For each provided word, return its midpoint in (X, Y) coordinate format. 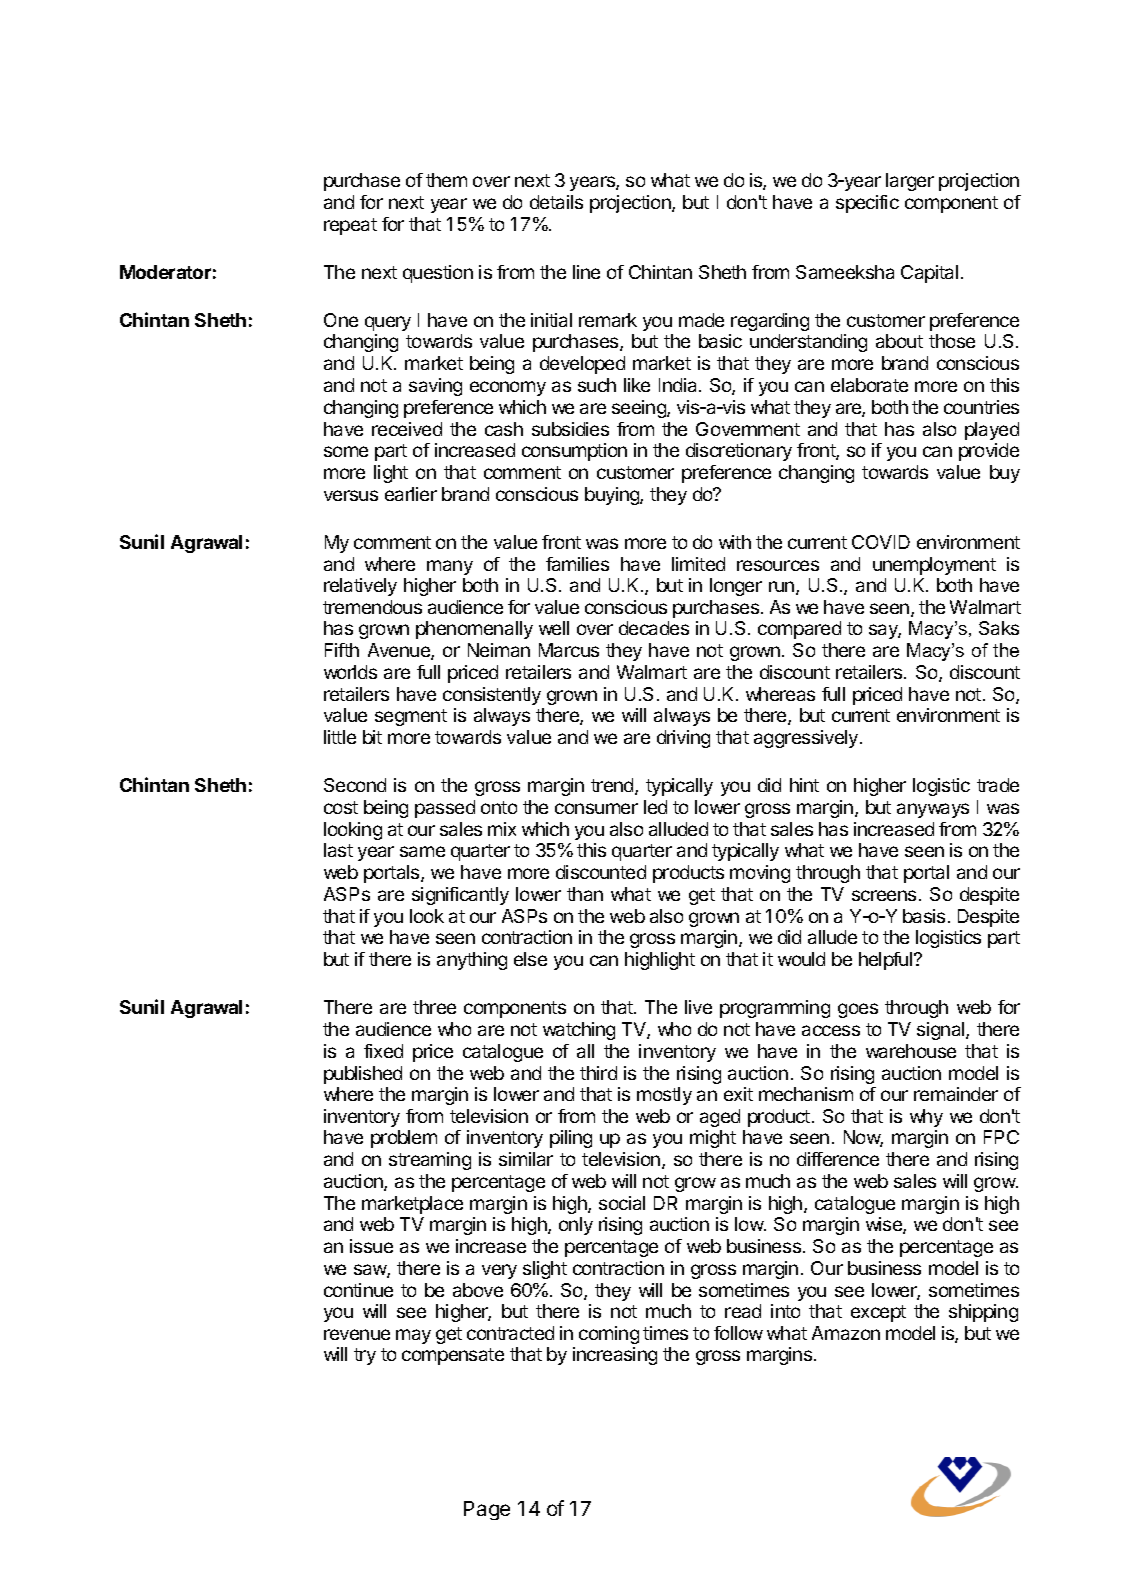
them (446, 180)
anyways (933, 810)
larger (910, 182)
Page (487, 1510)
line (586, 272)
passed (445, 809)
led (655, 807)
